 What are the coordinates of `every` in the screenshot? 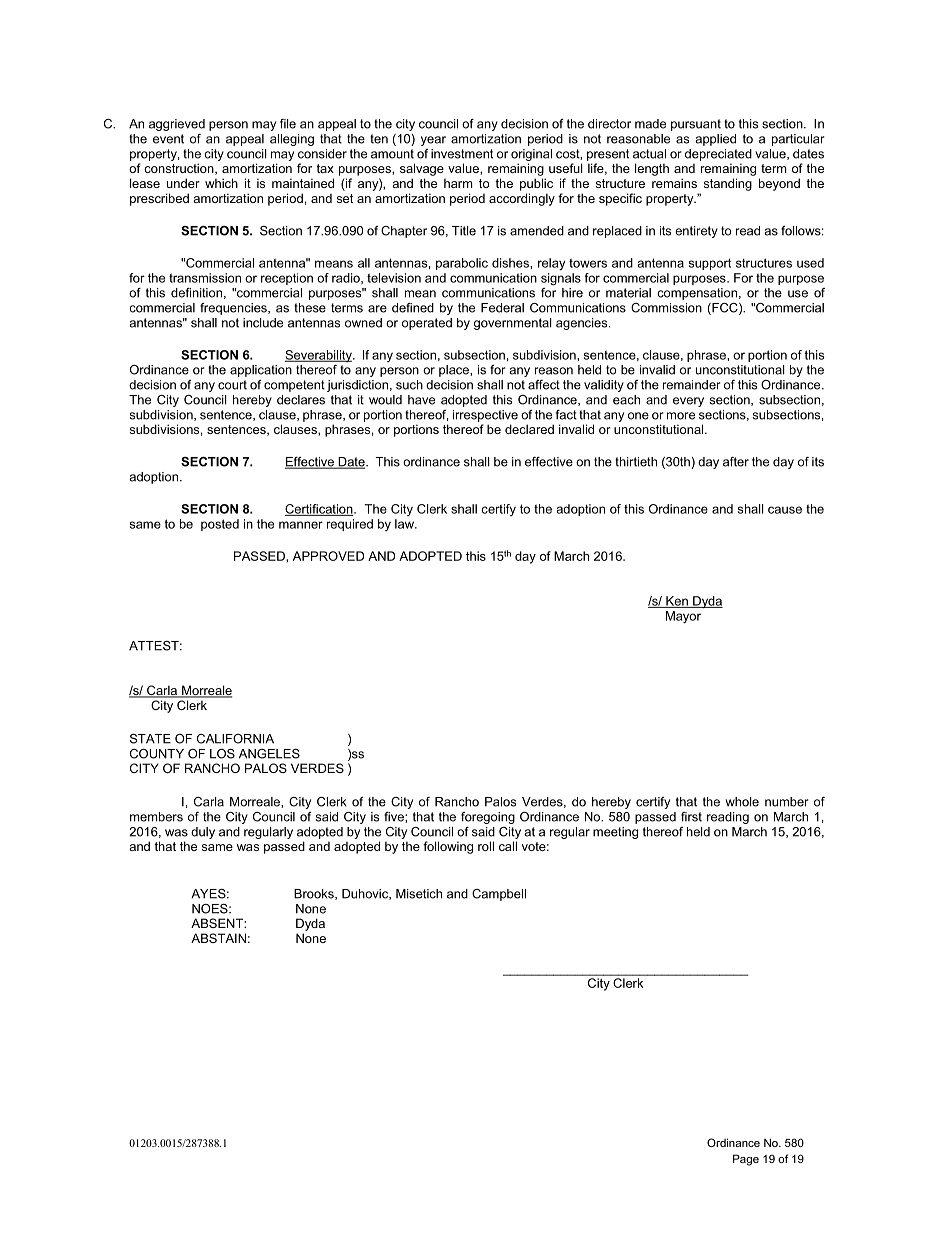 It's located at (688, 402).
